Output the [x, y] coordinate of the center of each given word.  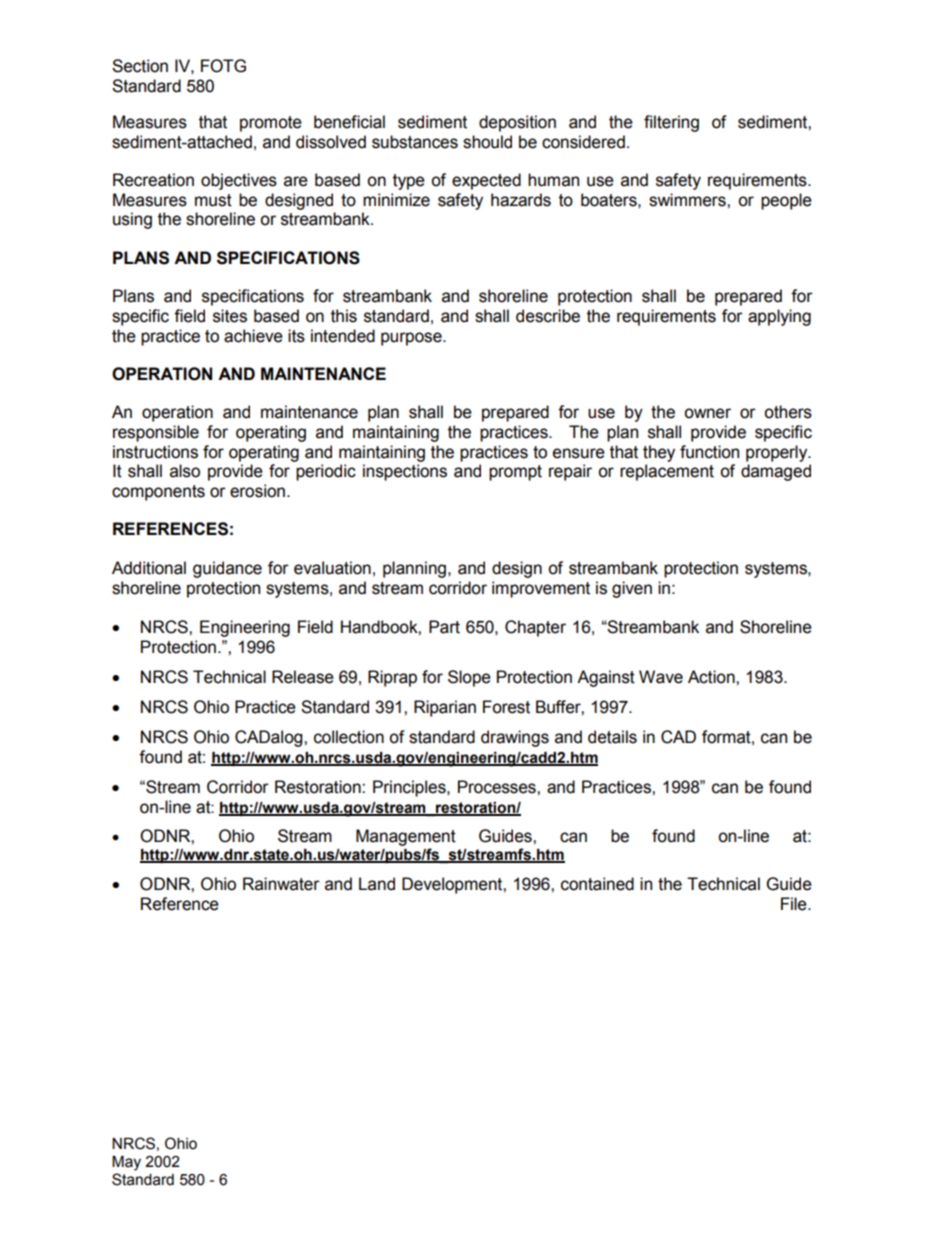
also [185, 471]
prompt [515, 473]
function [709, 452]
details [612, 737]
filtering [671, 123]
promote [271, 124]
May [126, 1163]
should [487, 142]
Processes [498, 787]
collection [349, 737]
